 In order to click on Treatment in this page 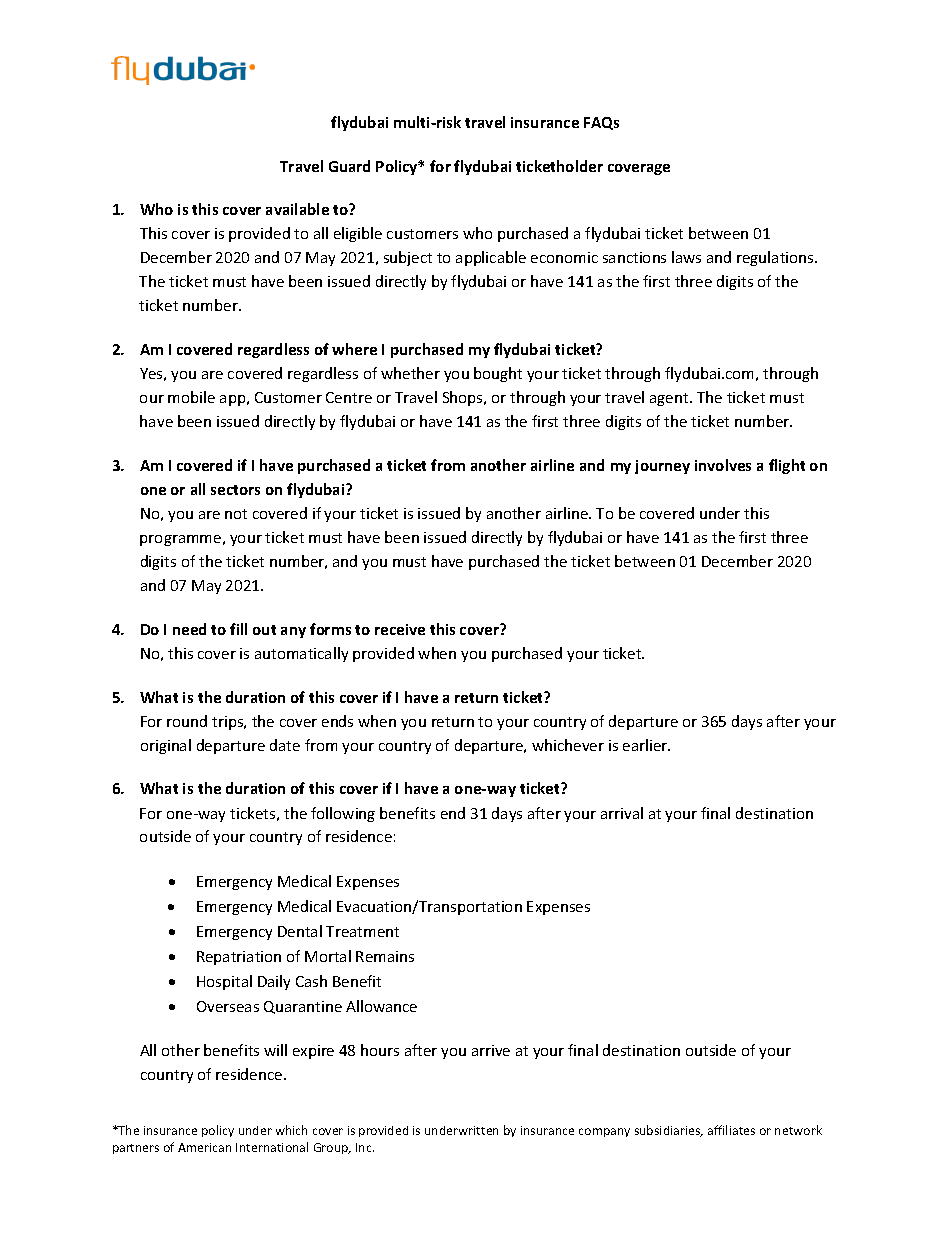, I will do `click(362, 931)`.
